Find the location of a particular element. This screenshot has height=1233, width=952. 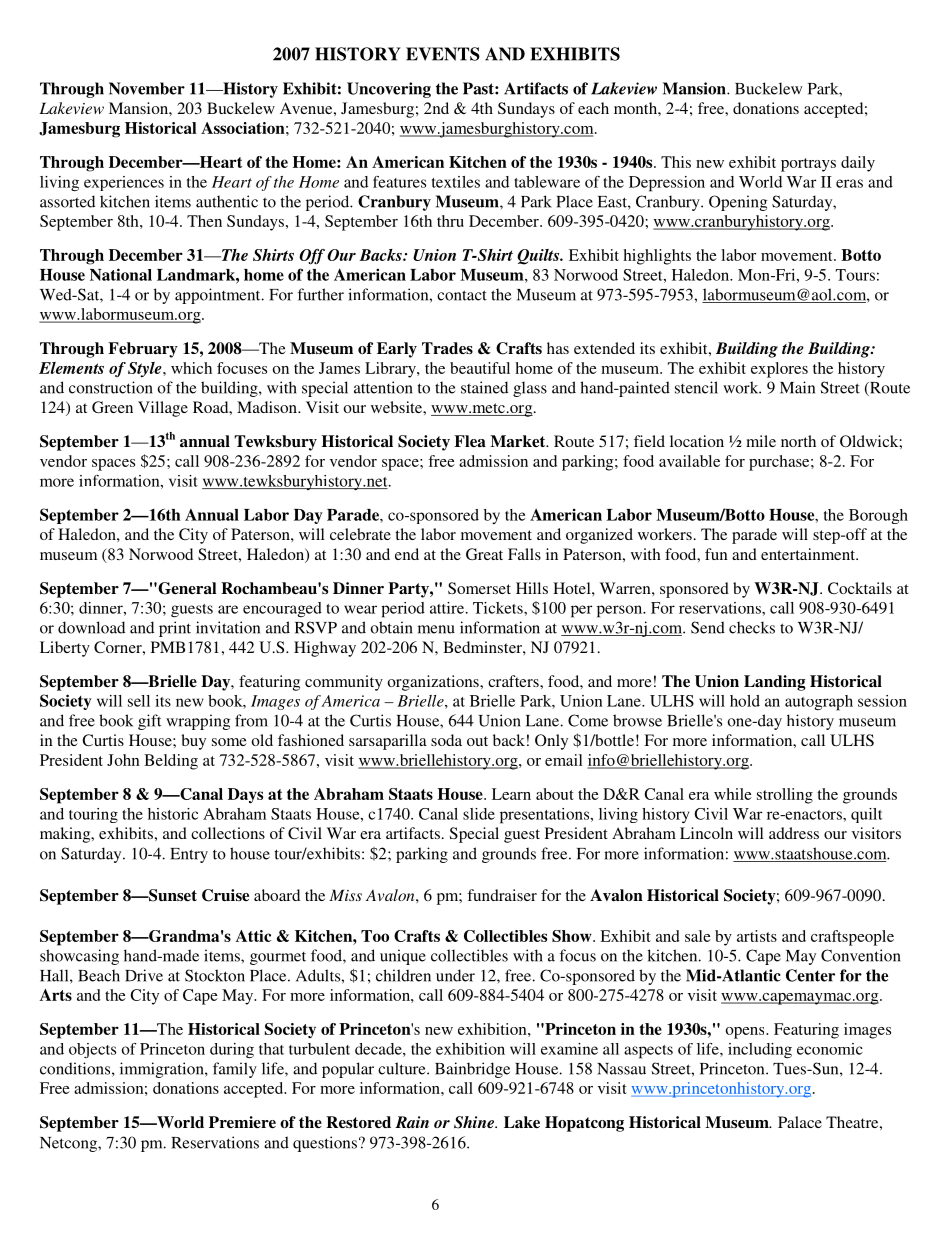

north is located at coordinates (798, 441).
